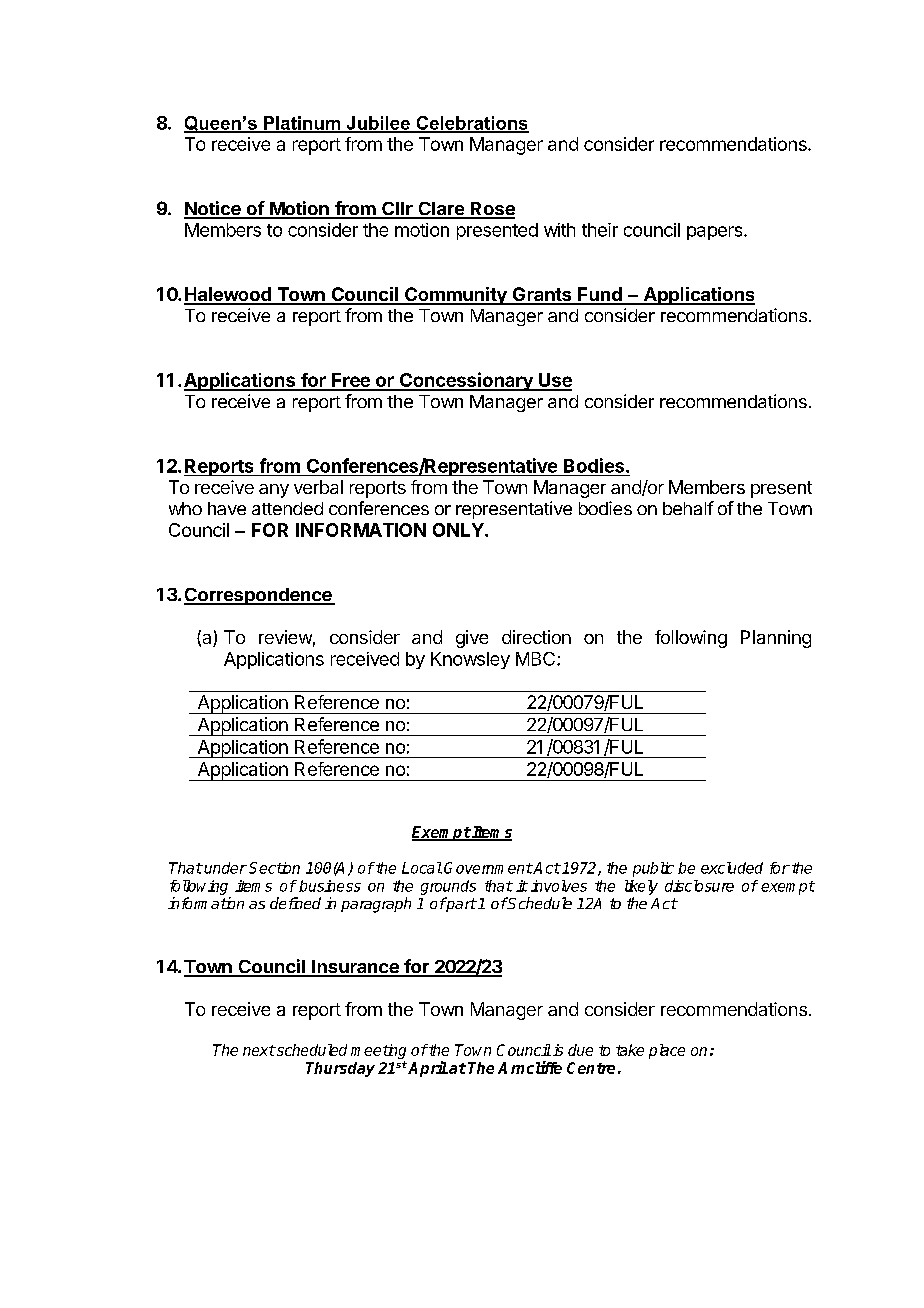 This screenshot has height=1308, width=924. What do you see at coordinates (302, 124) in the screenshot?
I see `Platinum` at bounding box center [302, 124].
